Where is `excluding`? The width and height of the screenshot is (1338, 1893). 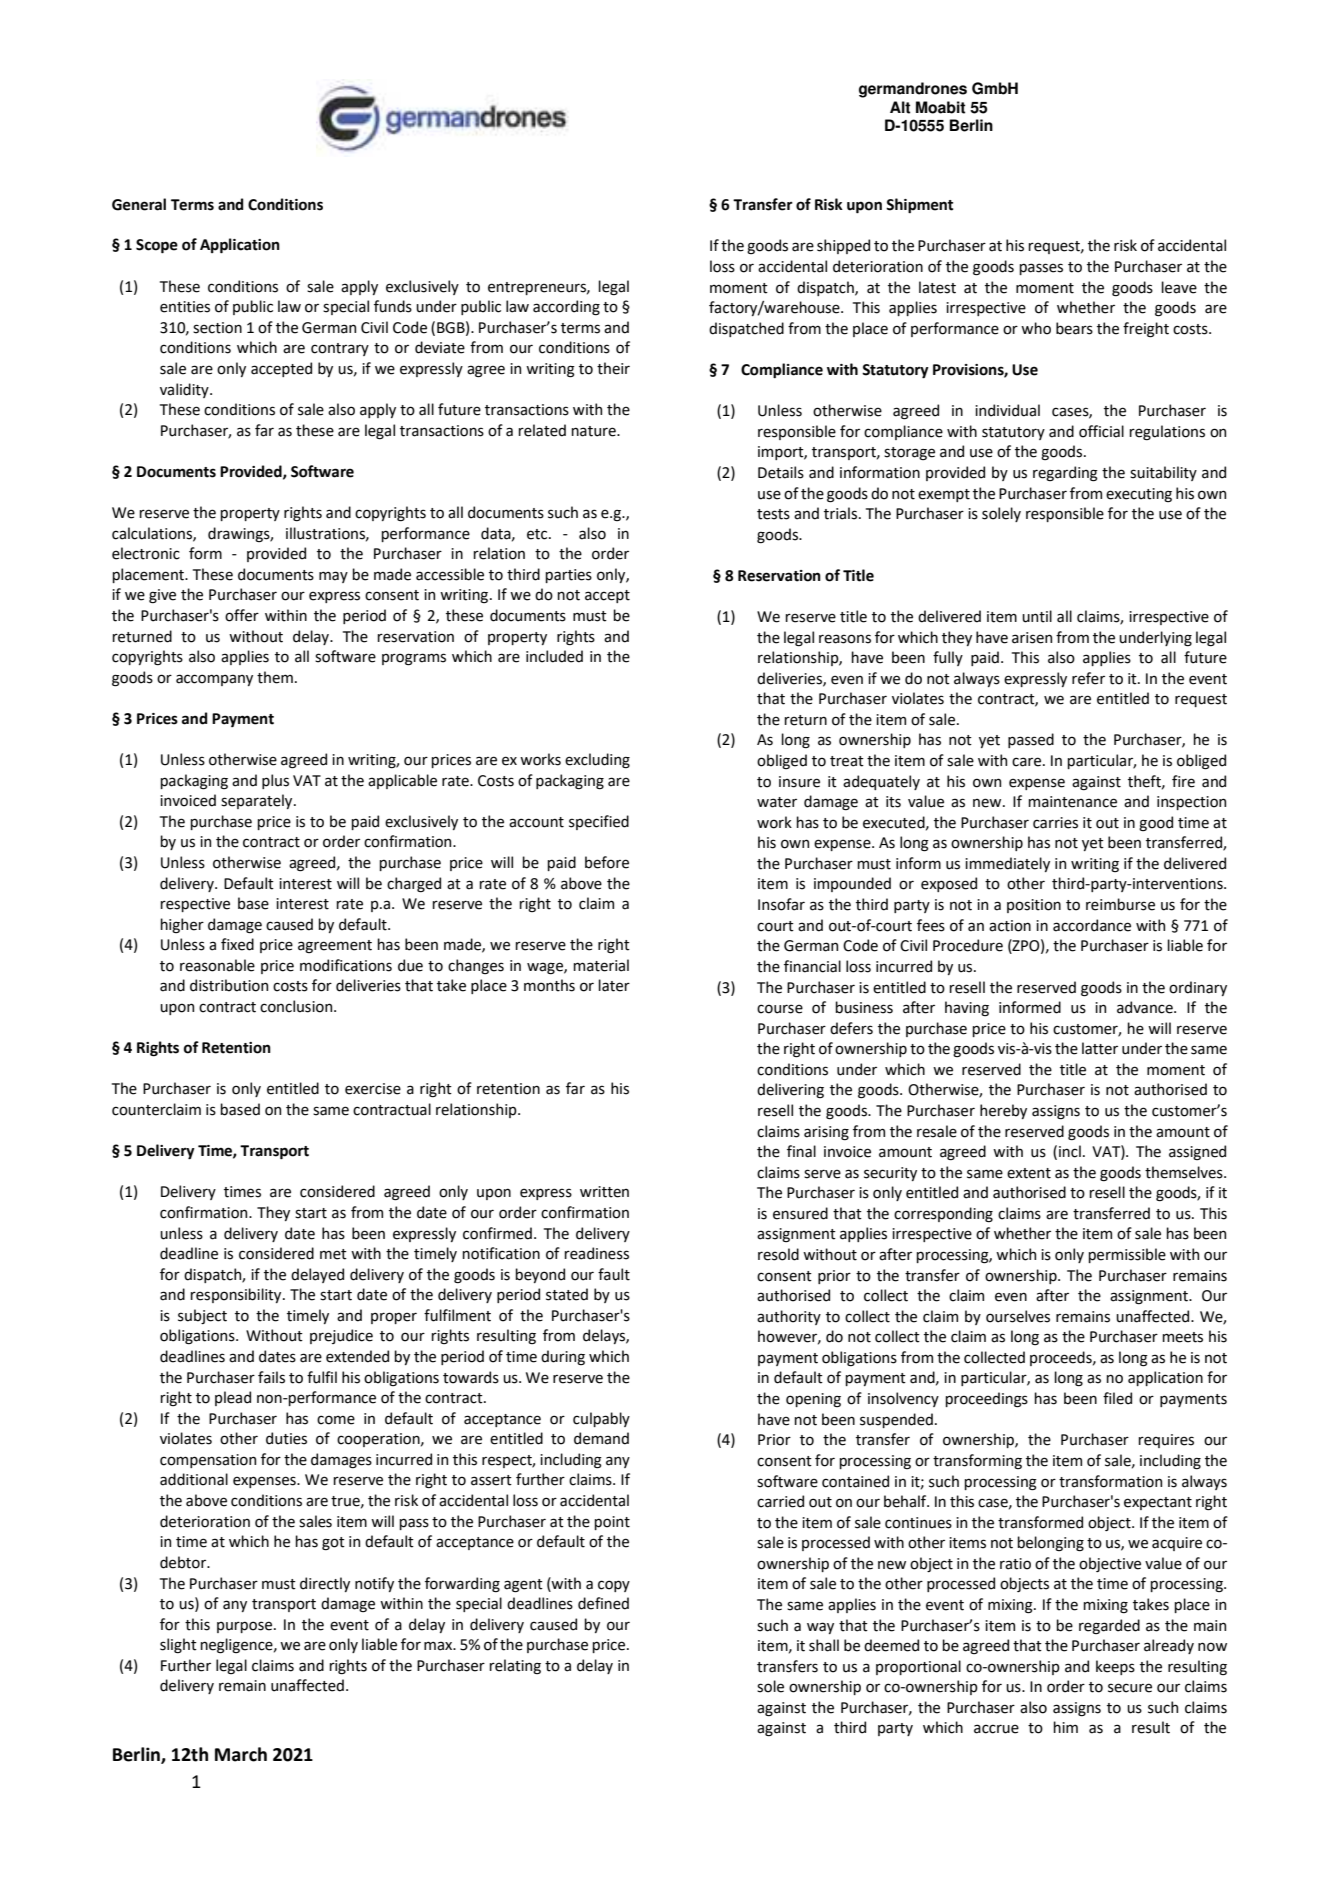
excluding is located at coordinates (597, 760).
